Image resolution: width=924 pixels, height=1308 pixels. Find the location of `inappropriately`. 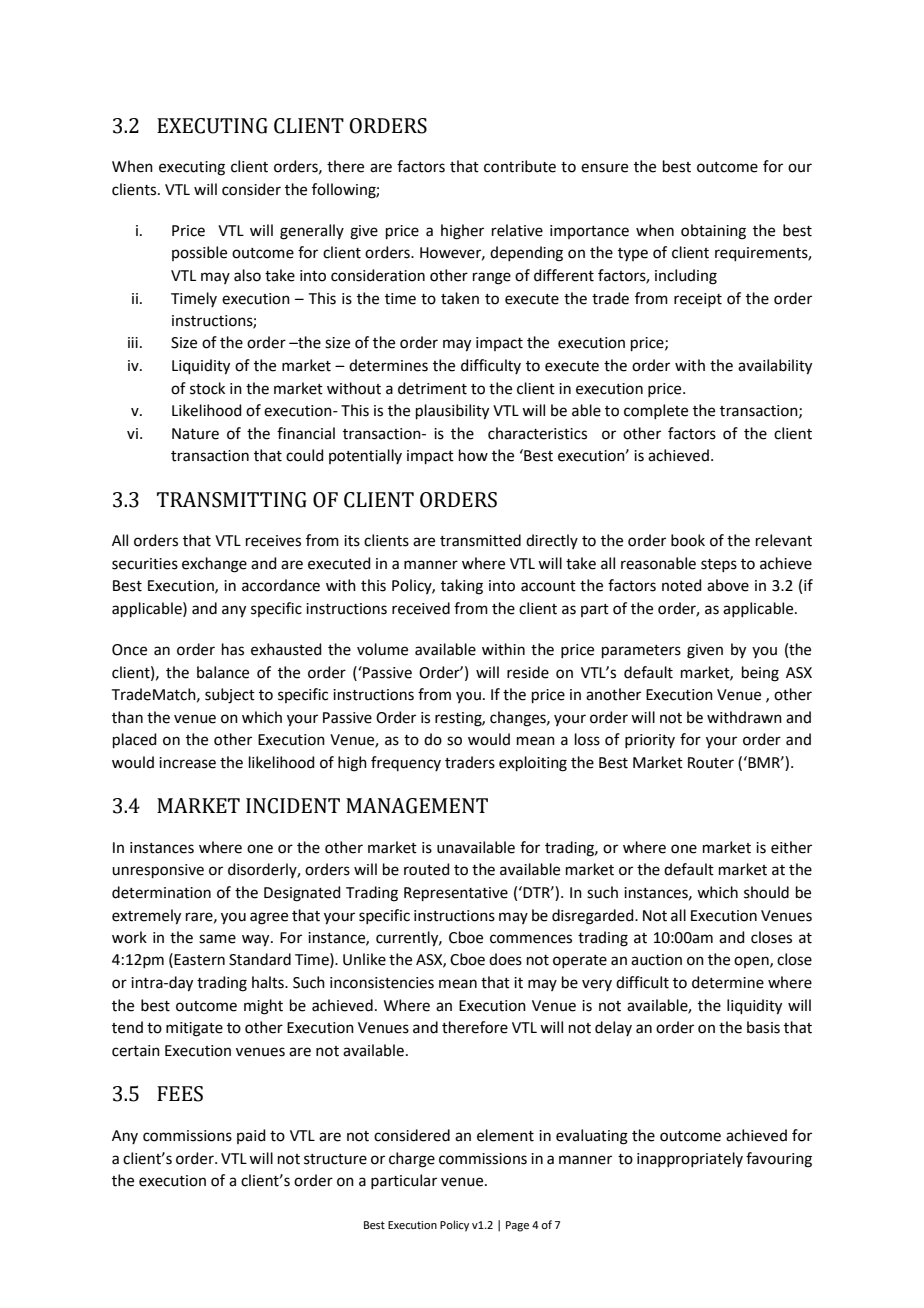

inappropriately is located at coordinates (690, 1159).
